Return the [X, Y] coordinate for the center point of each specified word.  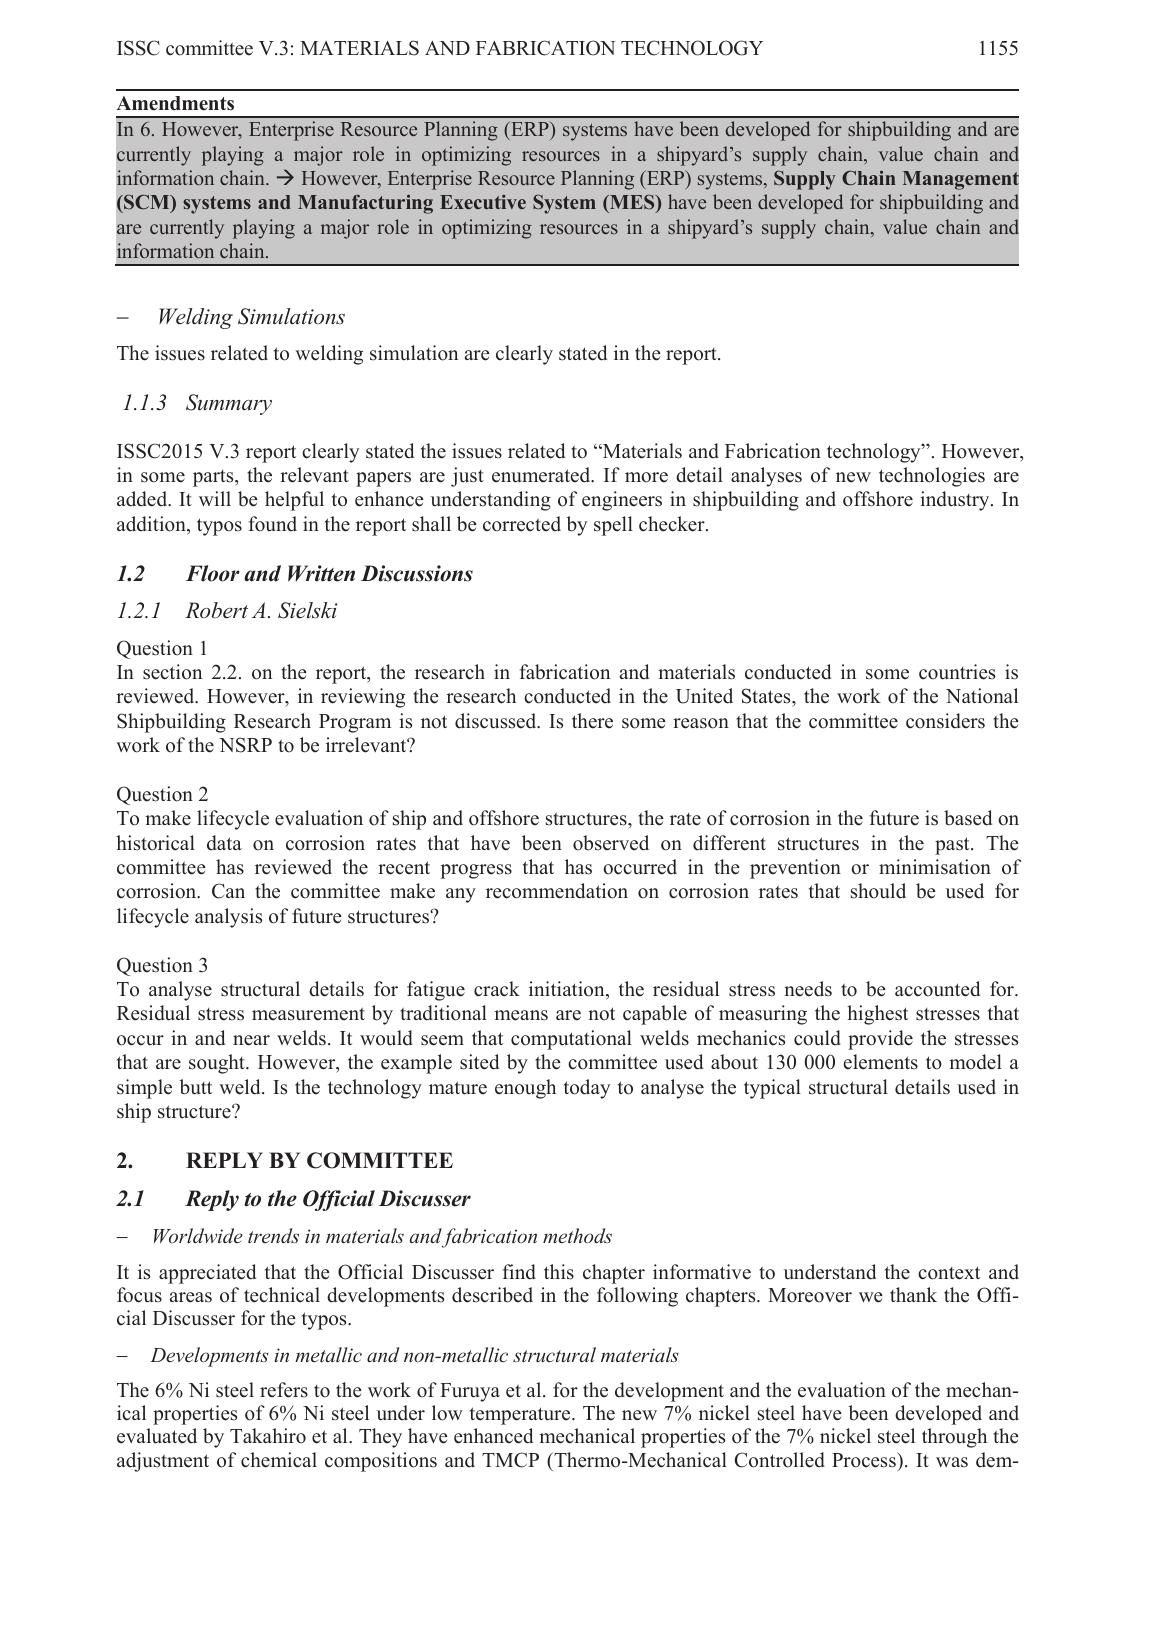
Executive [483, 202]
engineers [622, 501]
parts [214, 478]
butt [196, 1087]
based [968, 818]
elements [881, 1062]
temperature [521, 1416]
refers [284, 1390]
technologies [932, 477]
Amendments [175, 103]
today [587, 1089]
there [592, 721]
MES [632, 203]
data [224, 843]
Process [865, 1460]
